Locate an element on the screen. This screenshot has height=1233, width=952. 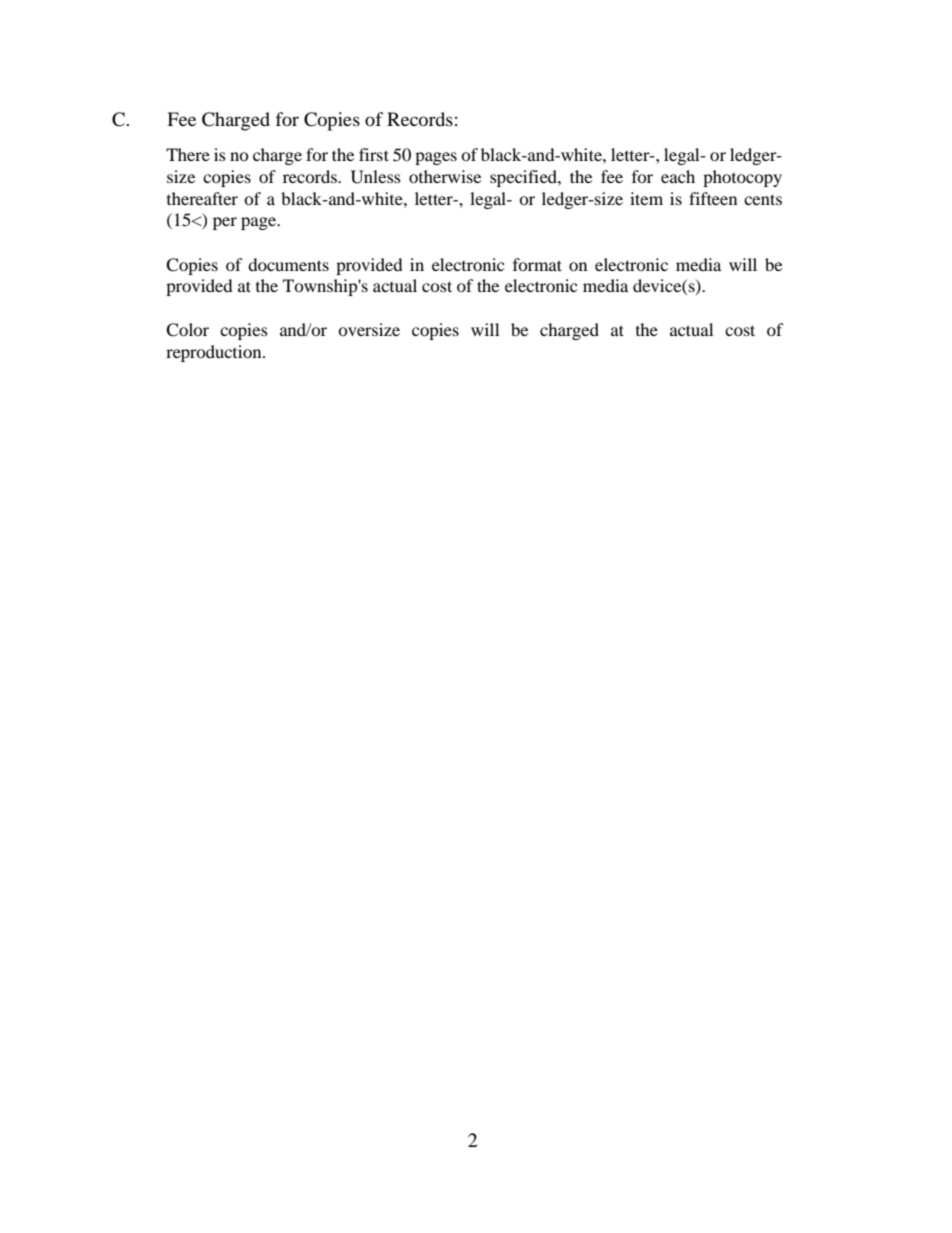
format is located at coordinates (537, 264).
